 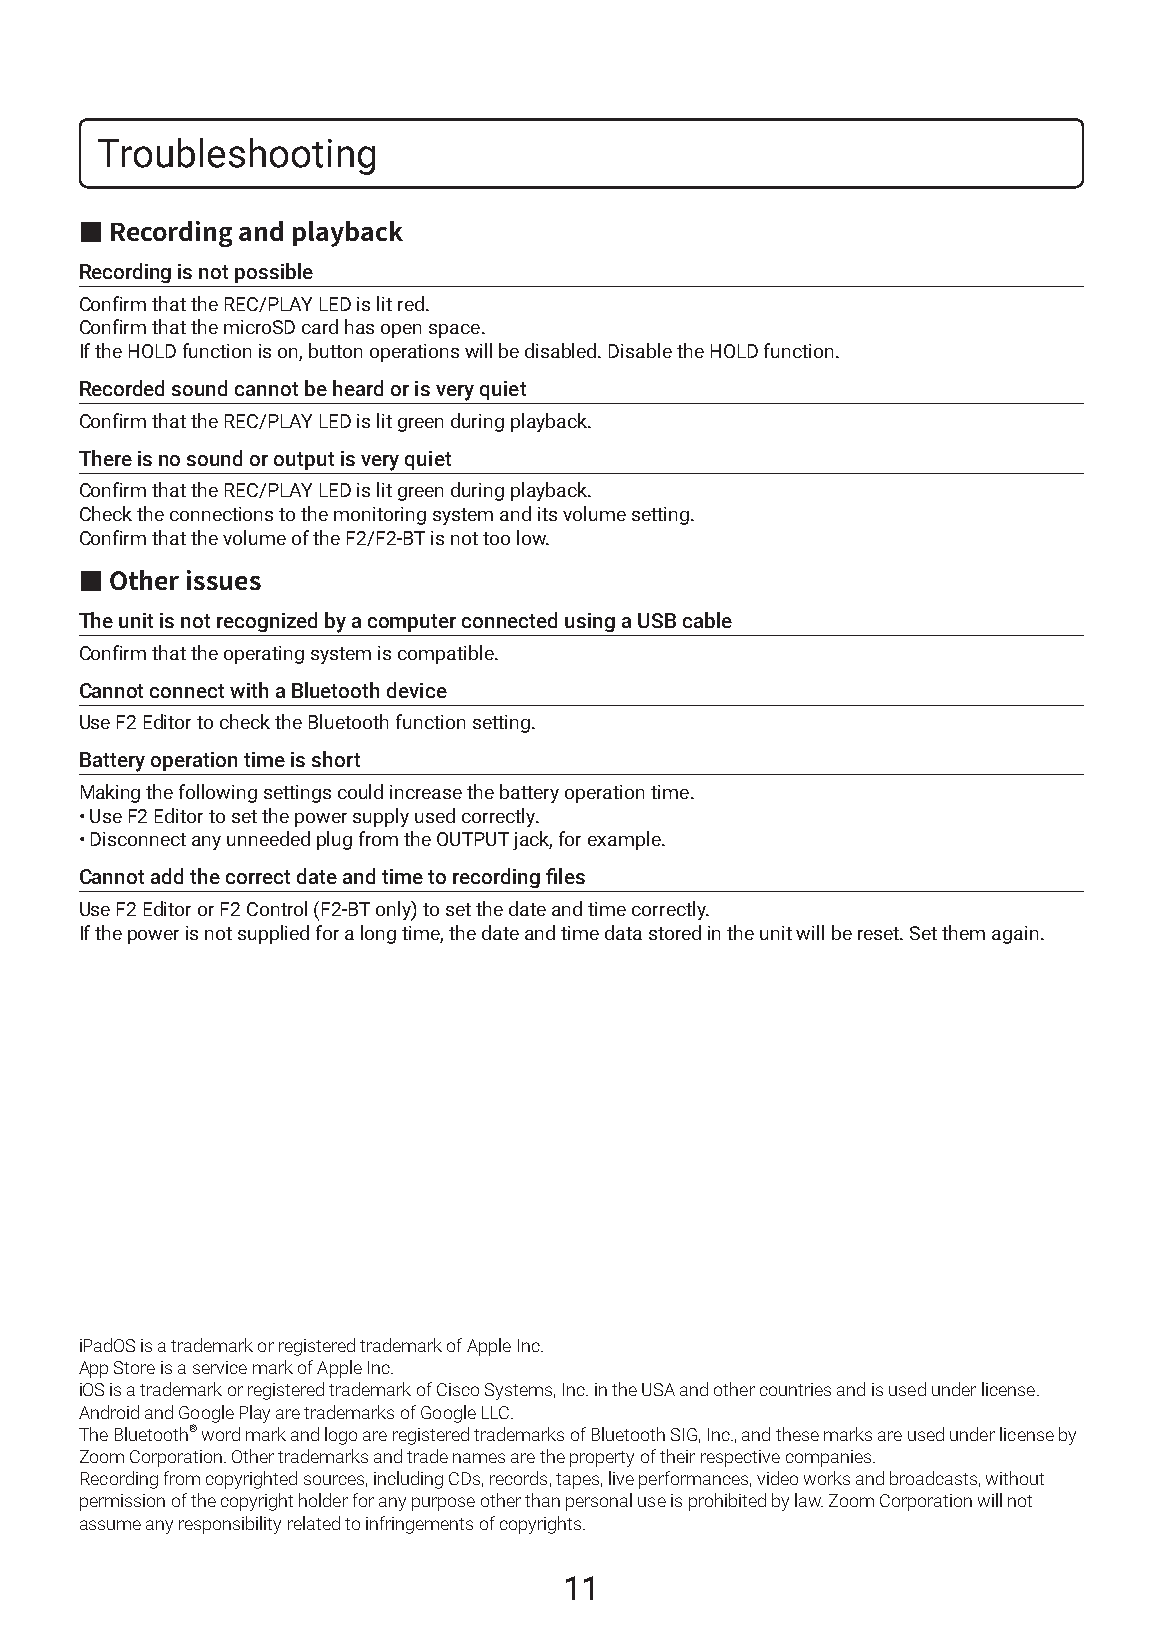 What do you see at coordinates (264, 655) in the page?
I see `operating` at bounding box center [264, 655].
